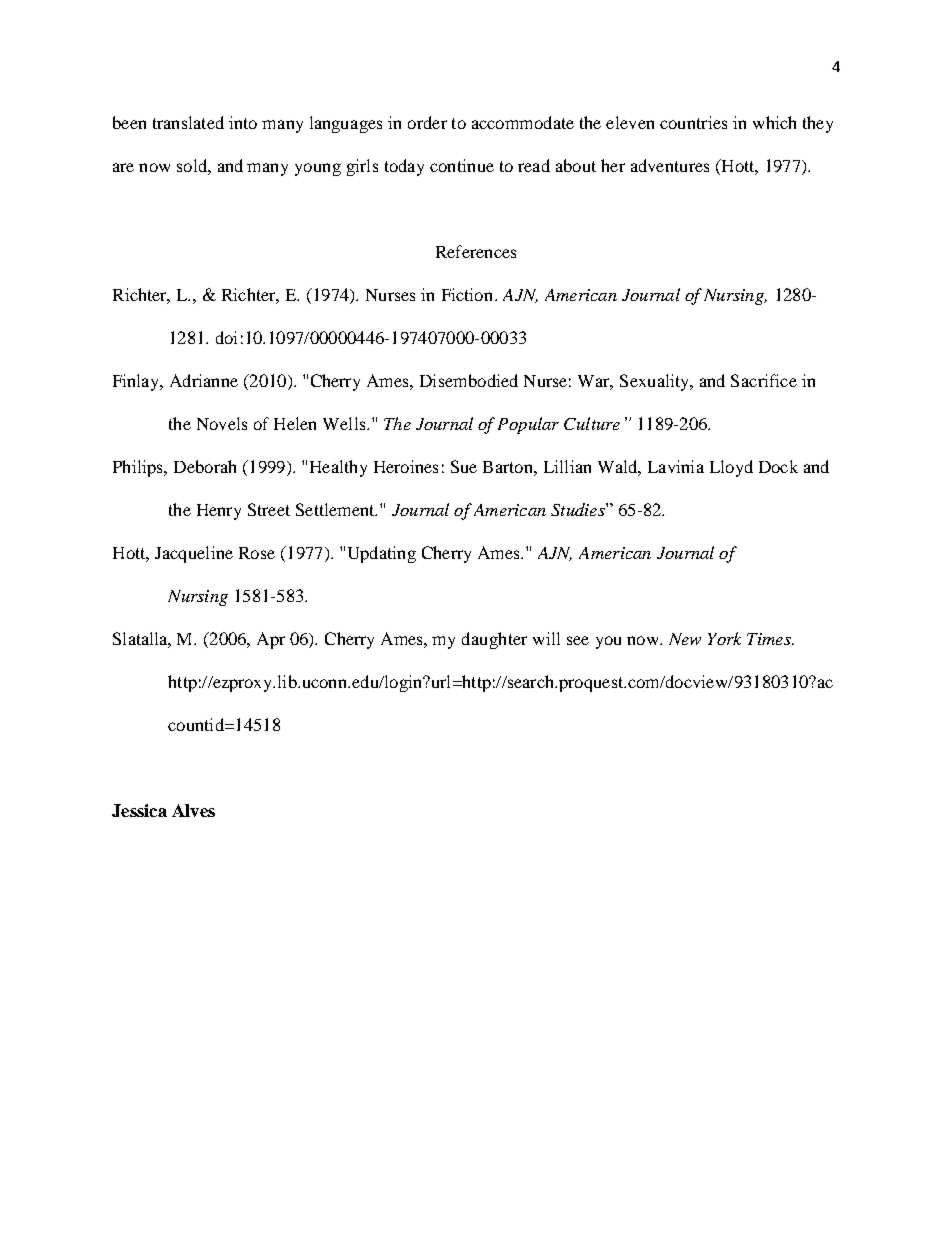 This screenshot has width=952, height=1233. What do you see at coordinates (546, 638) in the screenshot?
I see `will` at bounding box center [546, 638].
